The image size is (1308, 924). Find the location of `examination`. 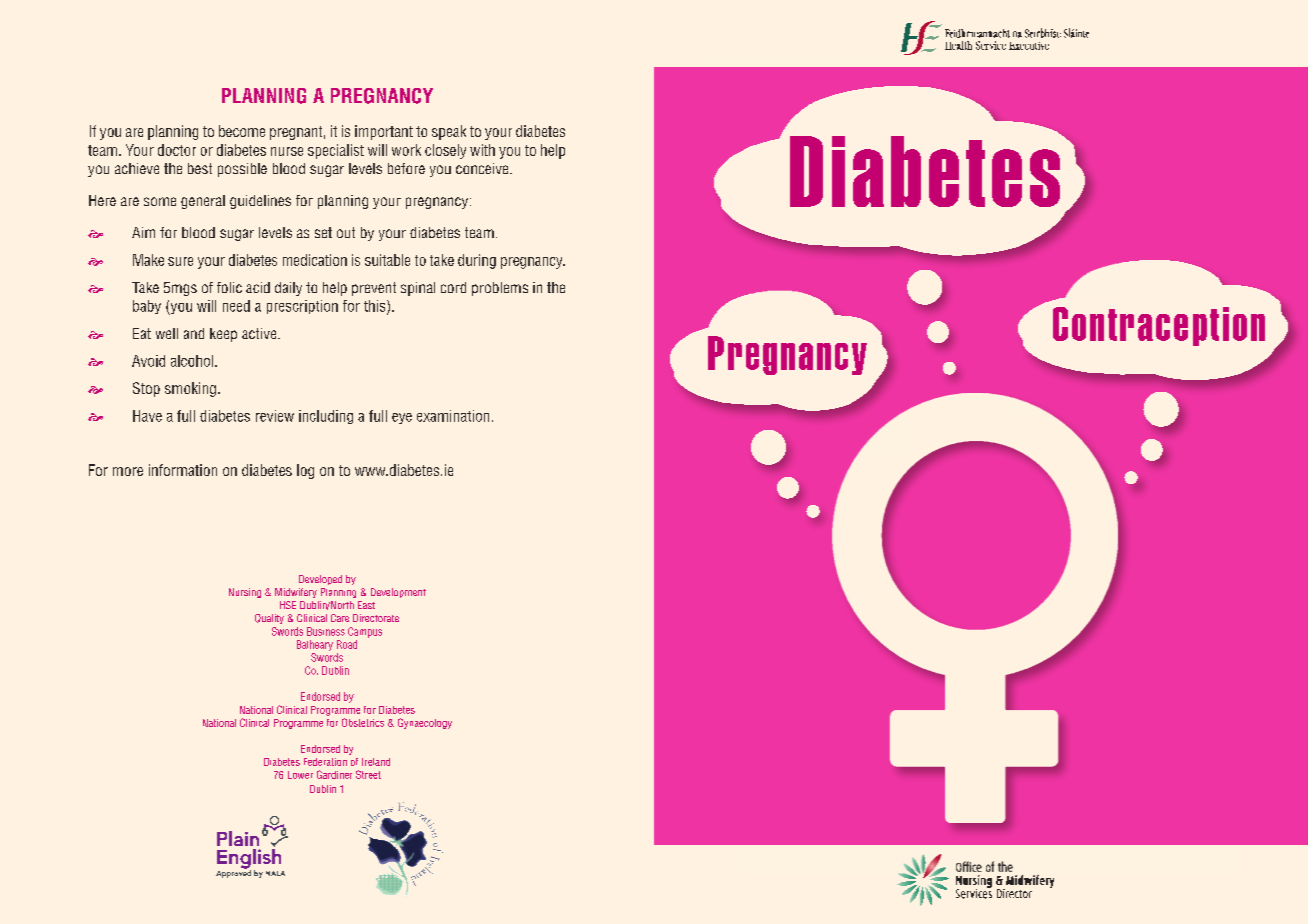

examination is located at coordinates (453, 416).
